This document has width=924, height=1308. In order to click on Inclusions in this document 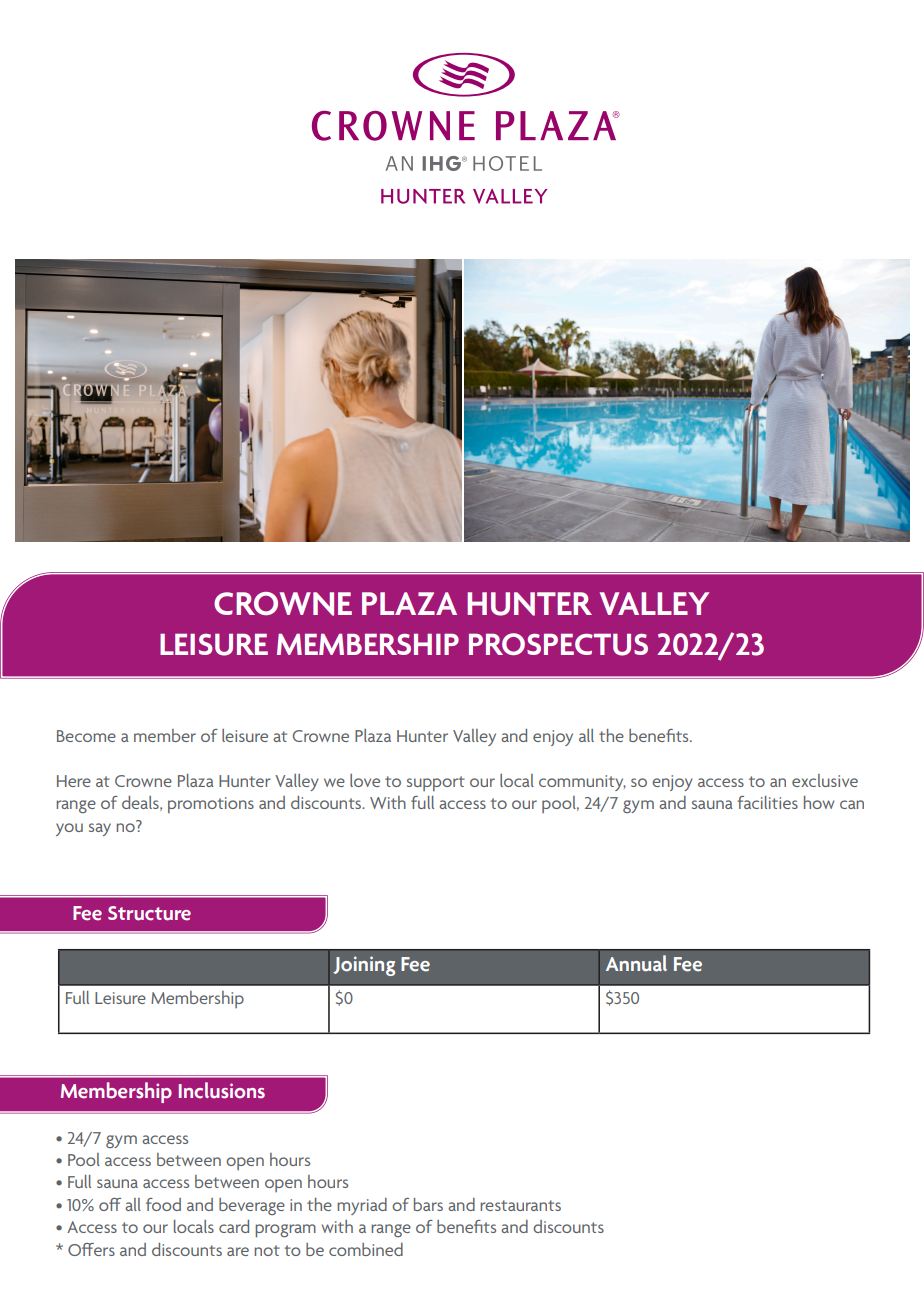, I will do `click(222, 1090)`.
